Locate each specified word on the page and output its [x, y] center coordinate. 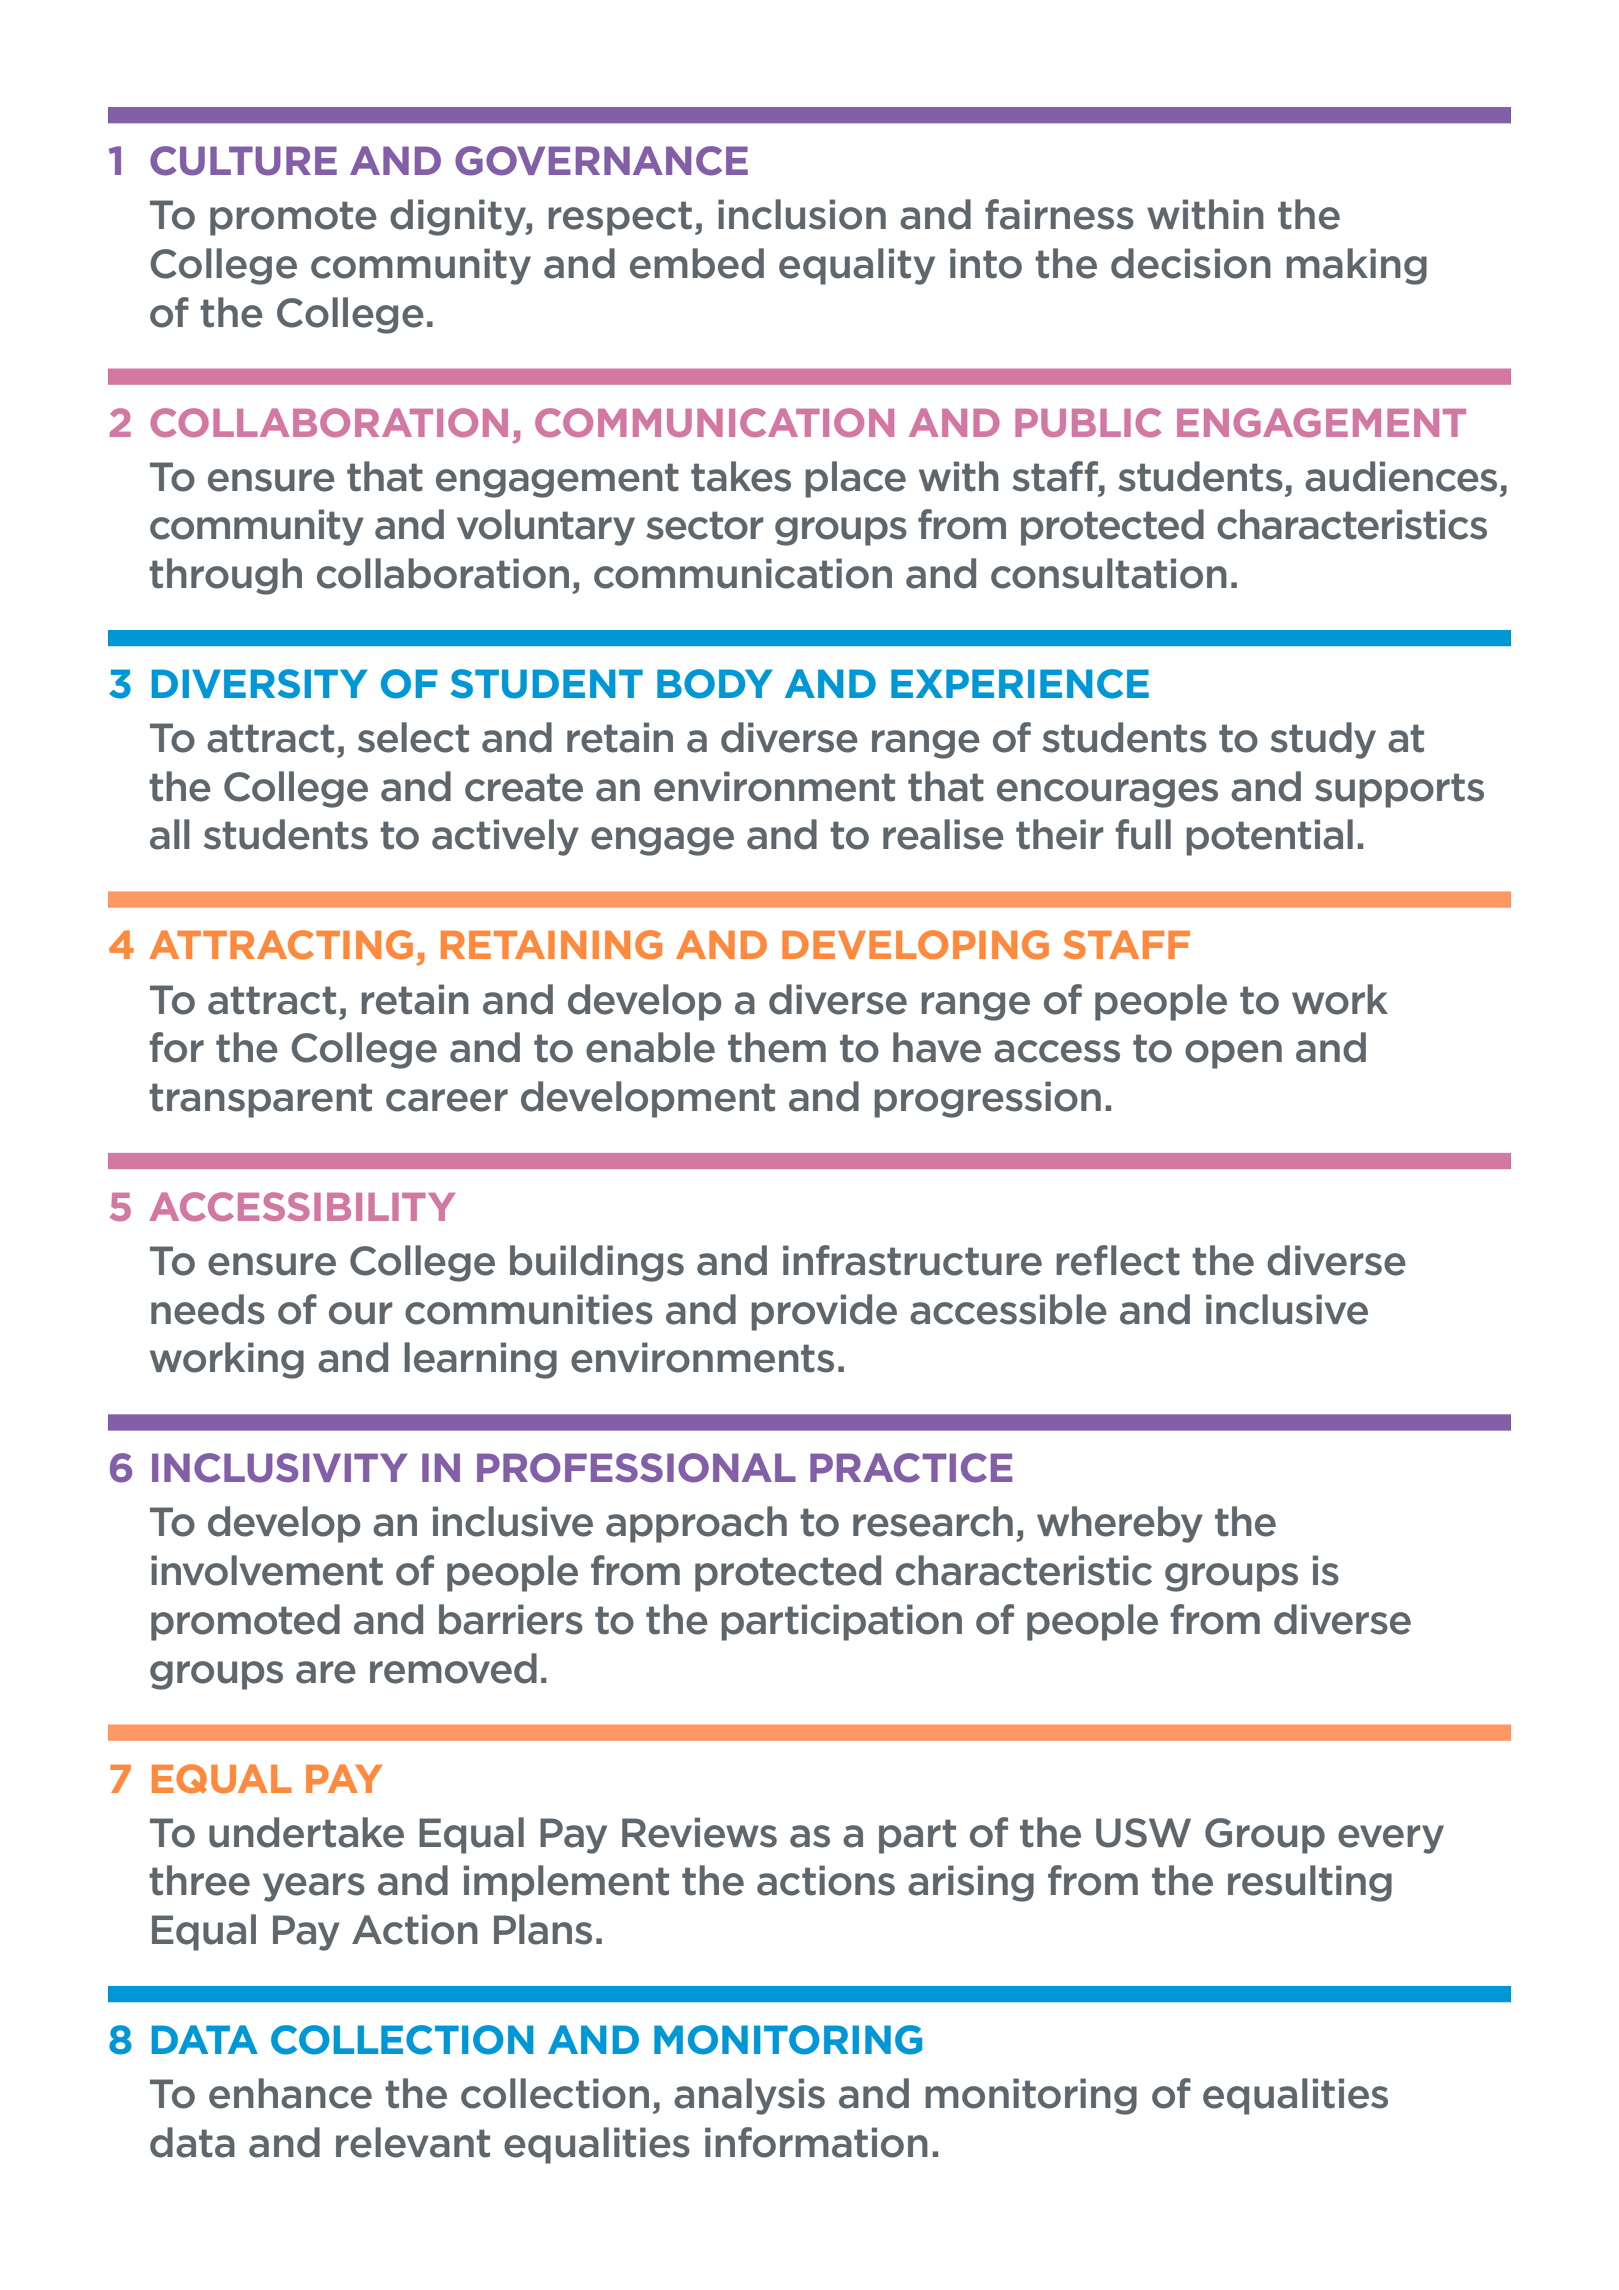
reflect [1118, 1260]
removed [453, 1668]
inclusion [802, 214]
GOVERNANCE [601, 161]
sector [705, 525]
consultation [1109, 573]
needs [208, 1309]
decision [1191, 263]
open [1233, 1054]
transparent [260, 1100]
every [1391, 1839]
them [777, 1047]
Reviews [699, 1832]
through [225, 576]
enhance [290, 2093]
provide [824, 1312]
